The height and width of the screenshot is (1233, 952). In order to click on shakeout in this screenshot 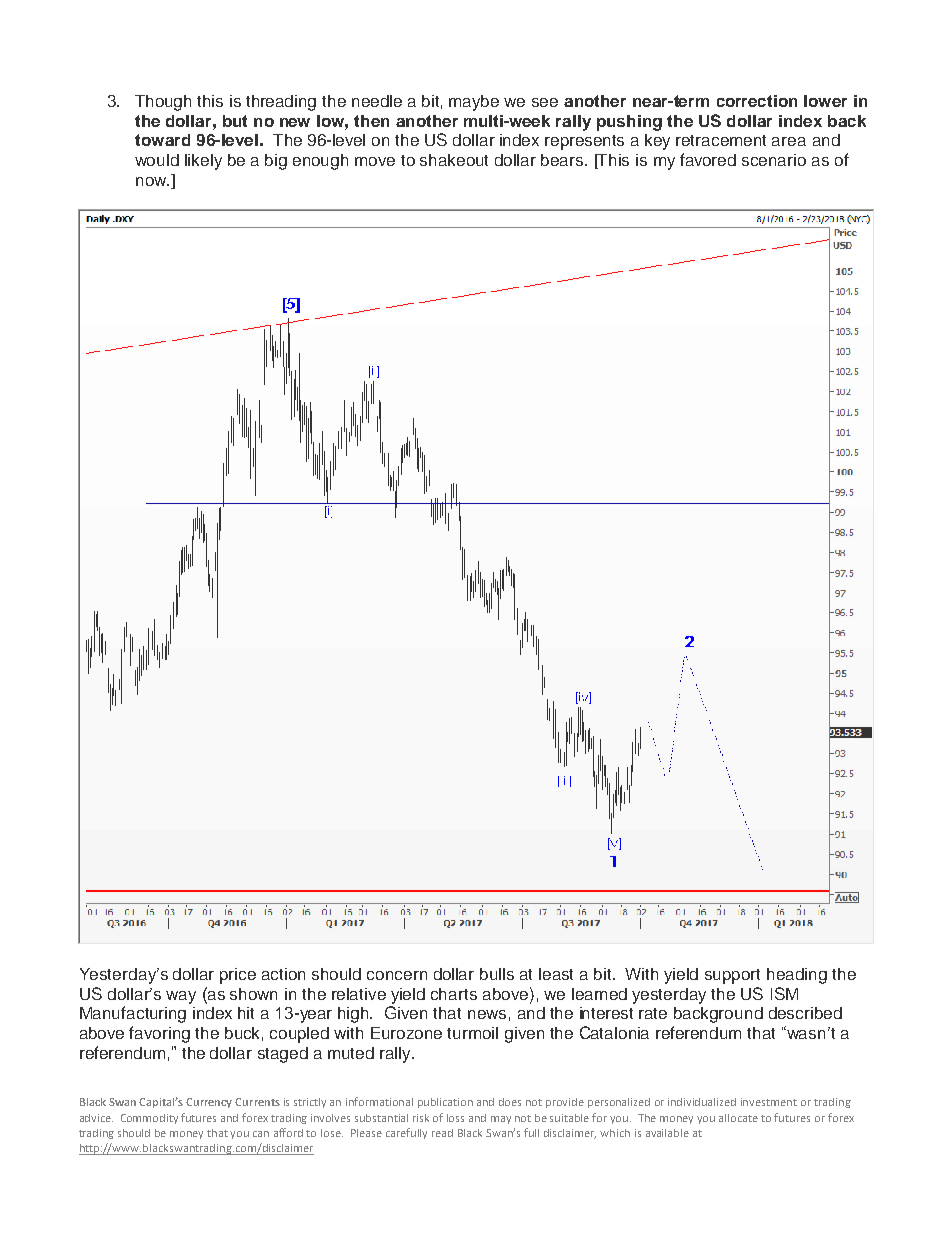, I will do `click(454, 160)`.
